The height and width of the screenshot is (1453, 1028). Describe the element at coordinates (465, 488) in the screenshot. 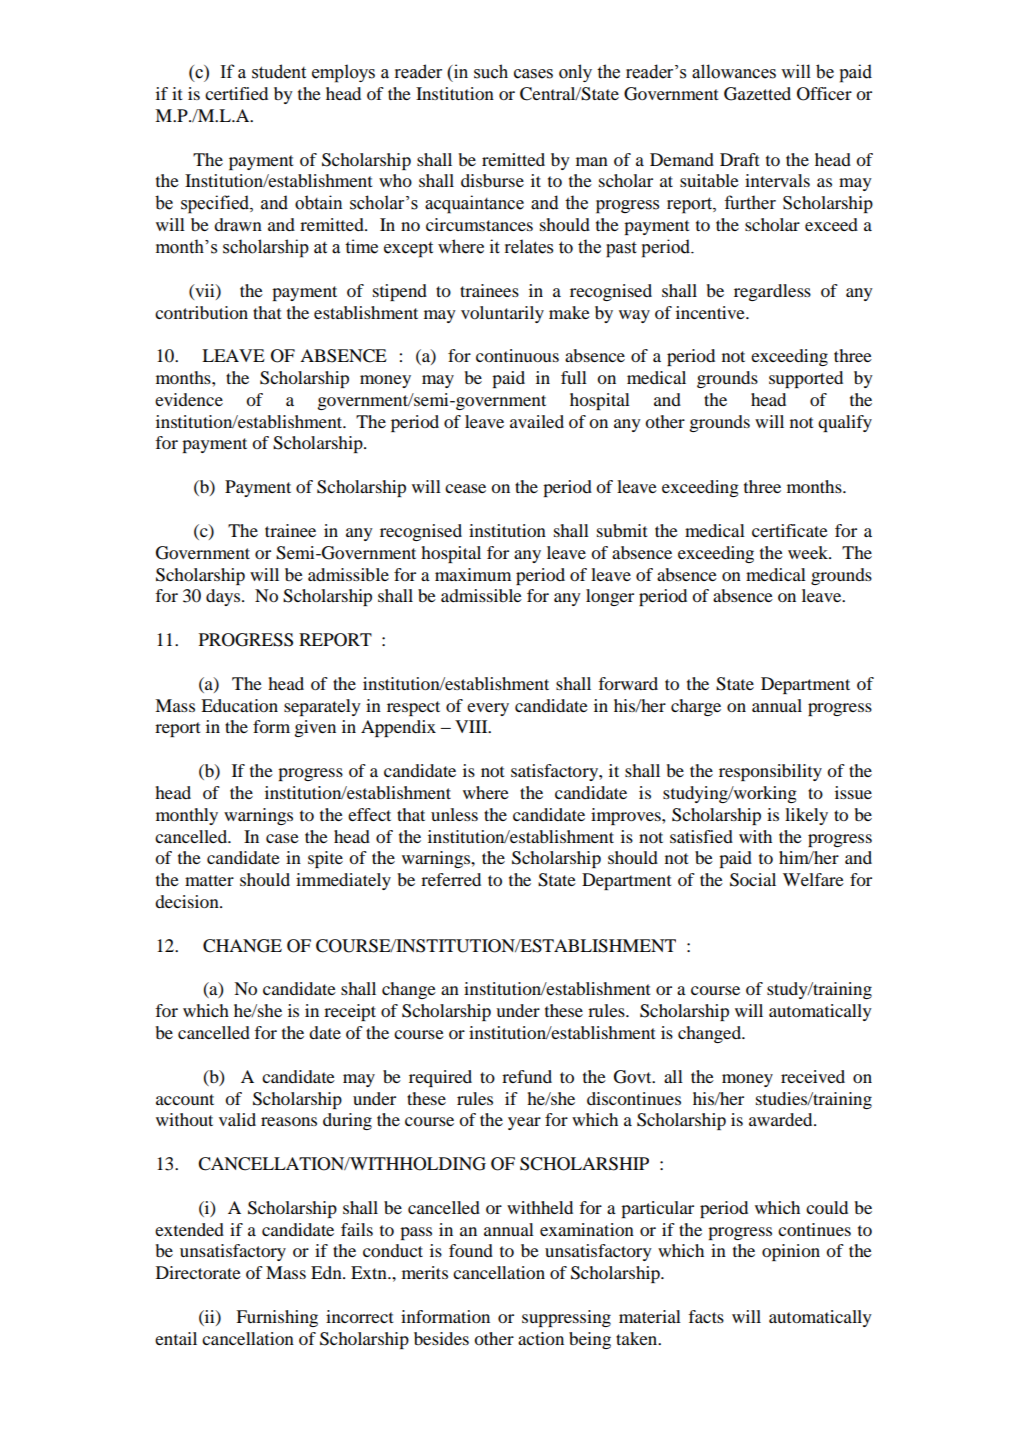

I see `cease` at that location.
